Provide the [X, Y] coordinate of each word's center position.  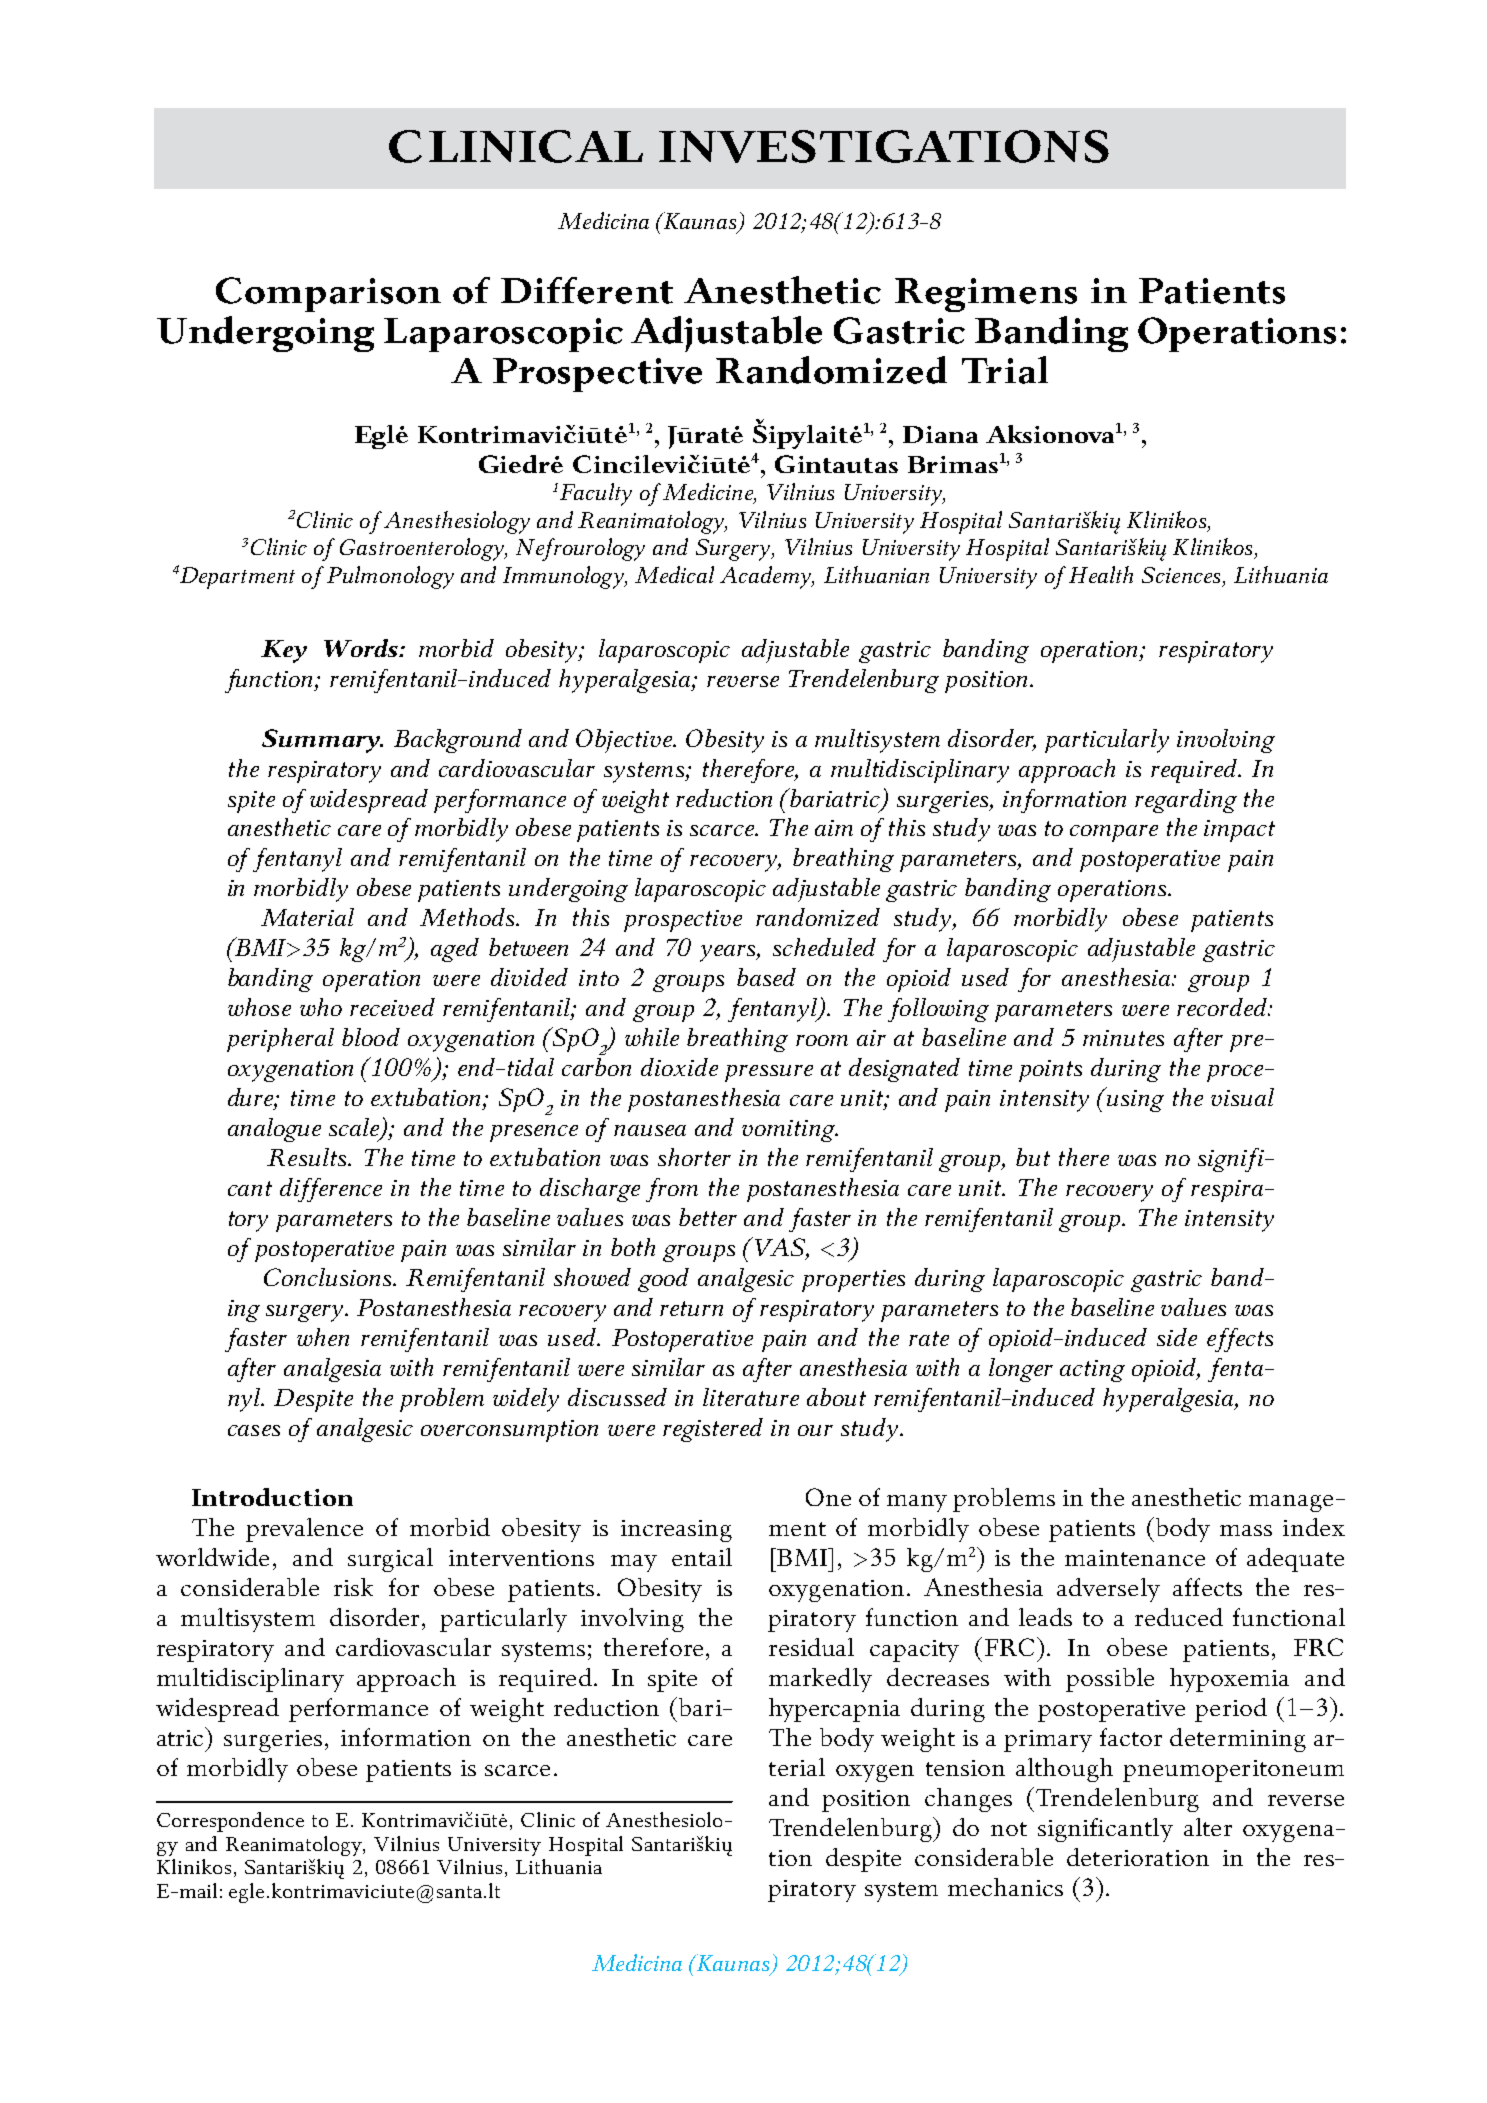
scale [355, 1128]
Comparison [328, 294]
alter [1208, 1827]
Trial [1005, 370]
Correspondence [230, 1822]
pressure [769, 1073]
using [1135, 1099]
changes [968, 1800]
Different [587, 290]
